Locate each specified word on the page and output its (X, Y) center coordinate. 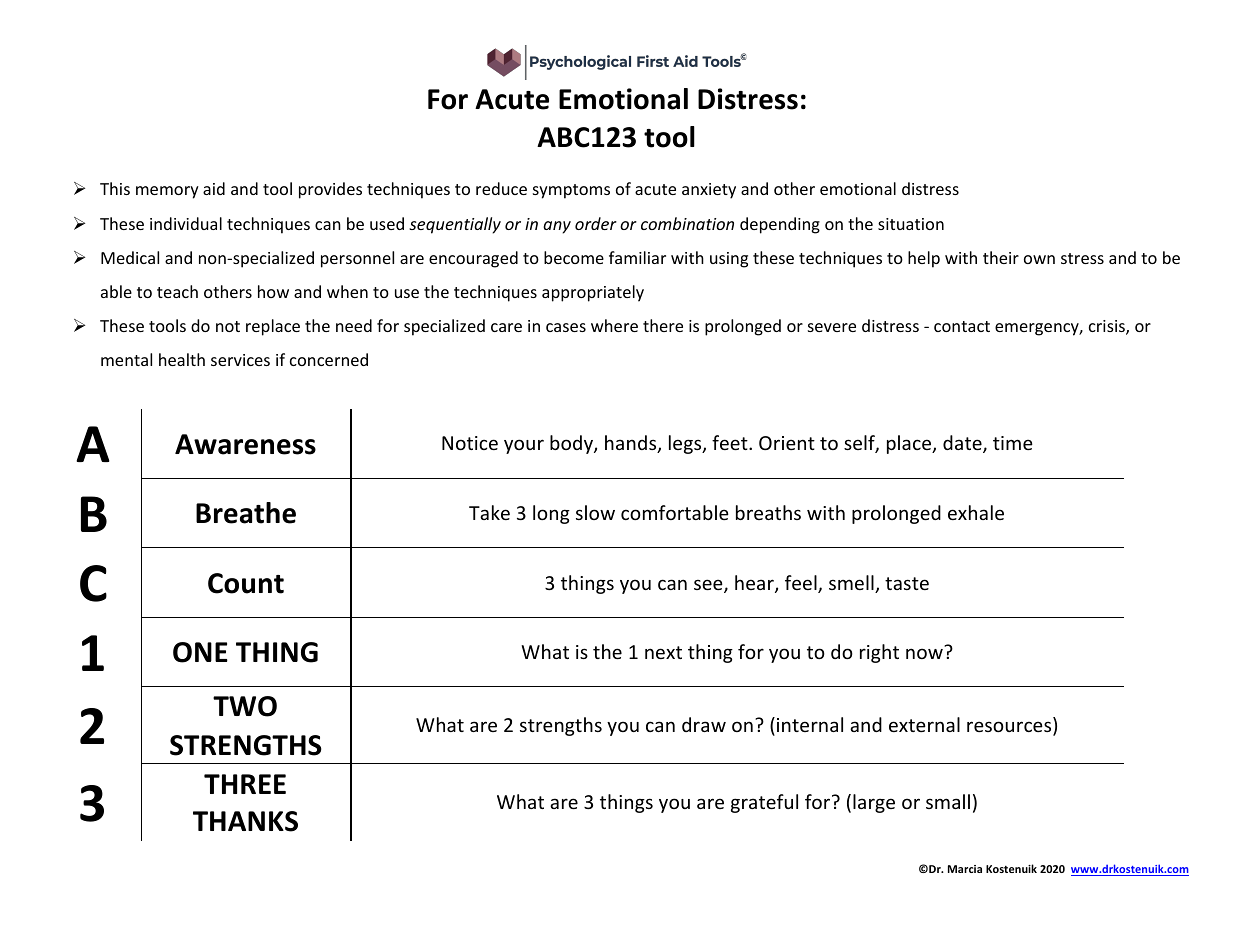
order (596, 223)
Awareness (245, 444)
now (924, 653)
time (1013, 443)
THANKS (245, 821)
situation (911, 224)
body (572, 444)
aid (214, 188)
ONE (200, 652)
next (663, 652)
